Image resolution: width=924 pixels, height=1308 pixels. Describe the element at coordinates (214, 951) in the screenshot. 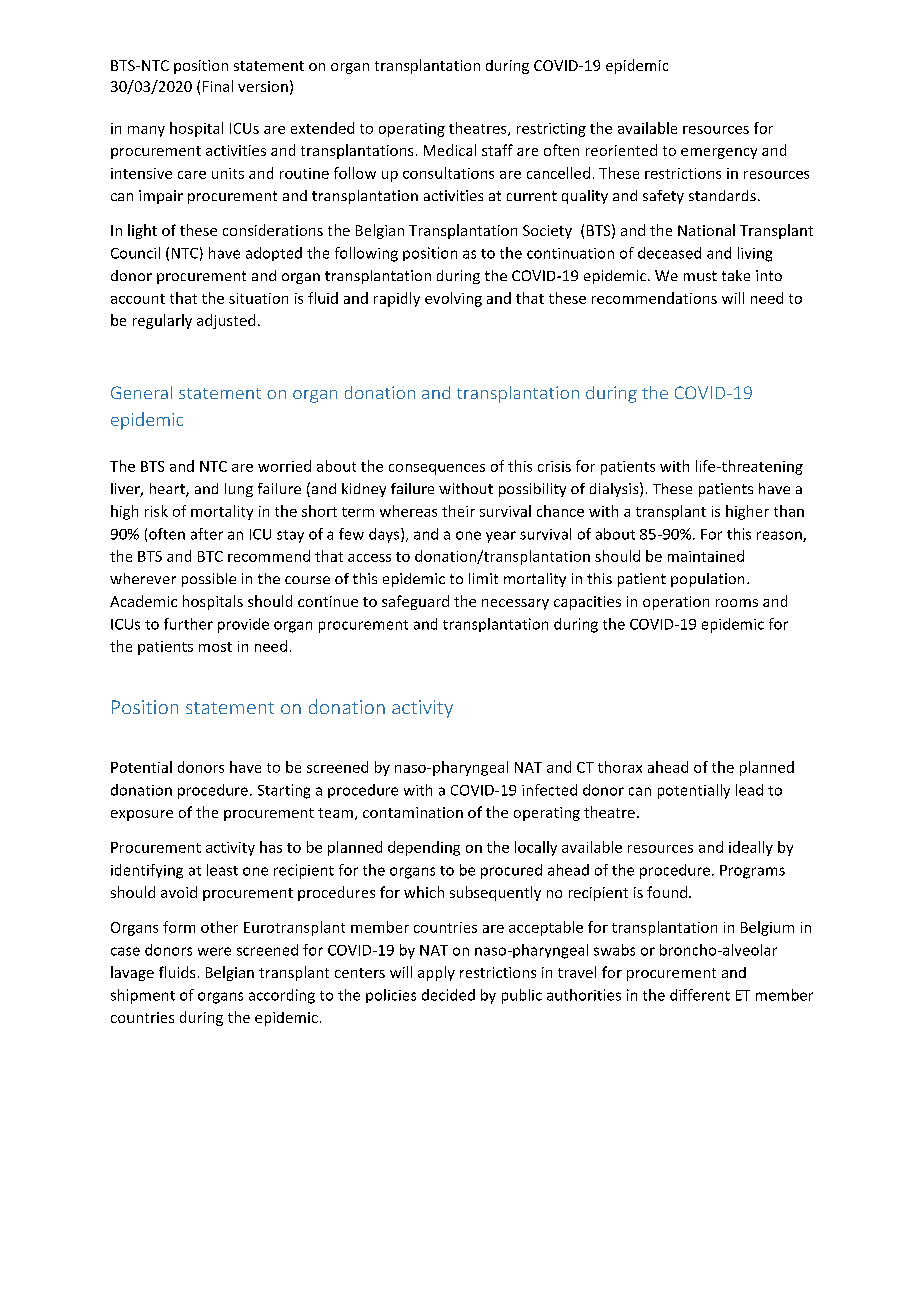

I see `were` at that location.
